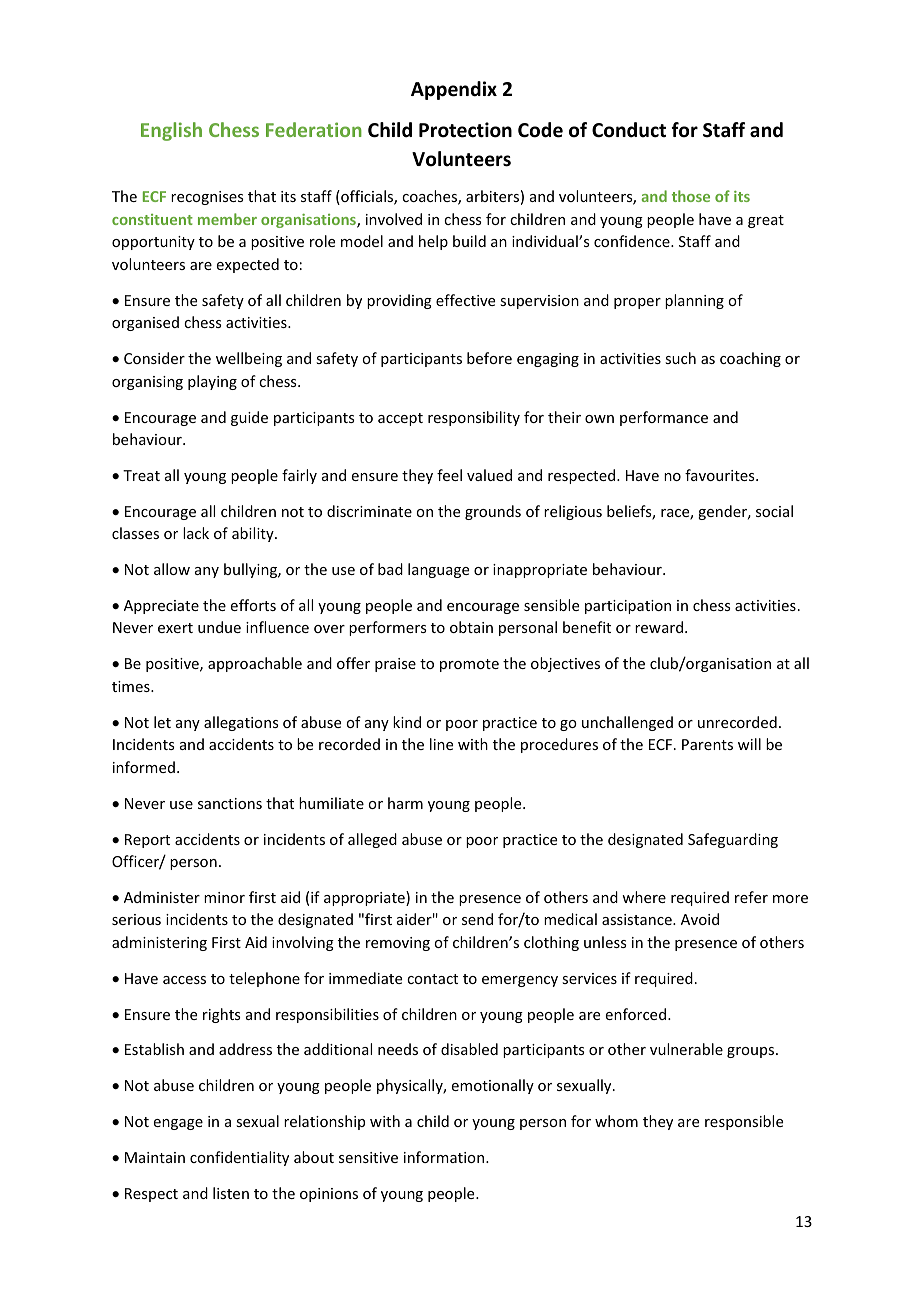 This image has width=924, height=1308. Describe the element at coordinates (445, 1157) in the image. I see `information` at that location.
